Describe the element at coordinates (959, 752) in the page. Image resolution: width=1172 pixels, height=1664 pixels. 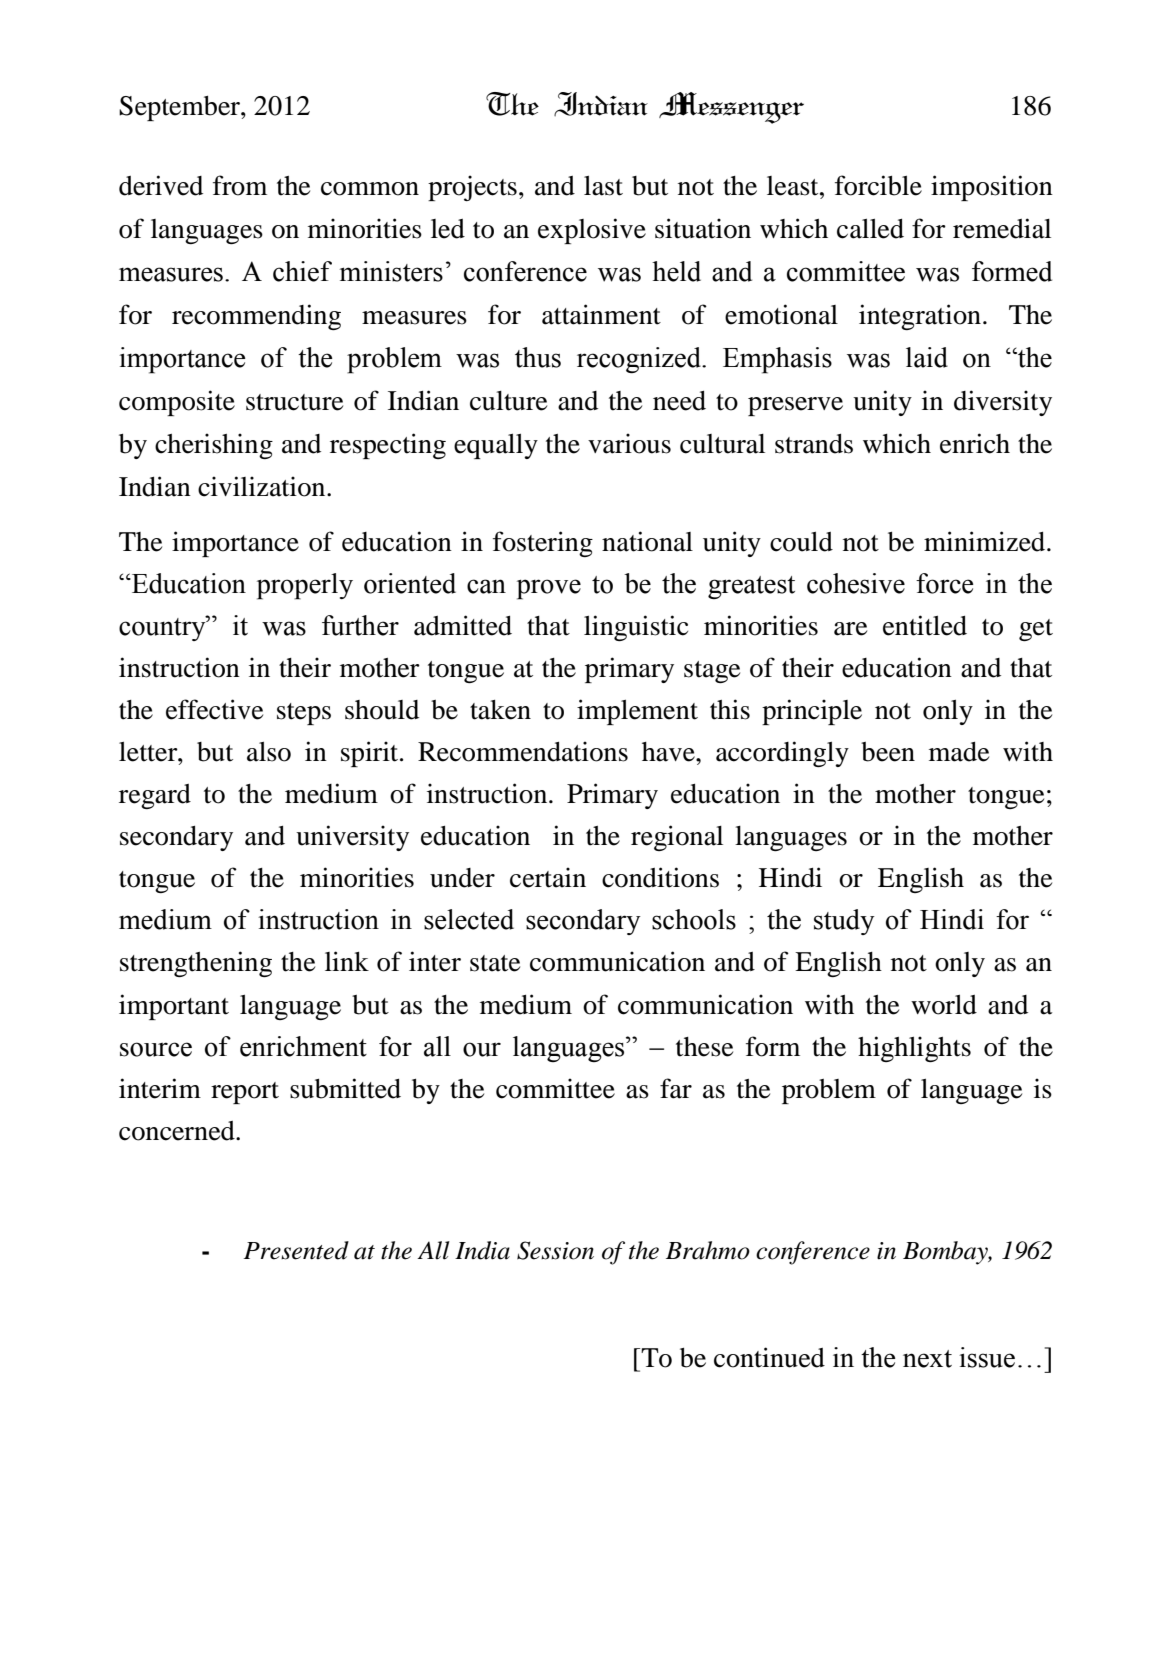
I see `made` at that location.
